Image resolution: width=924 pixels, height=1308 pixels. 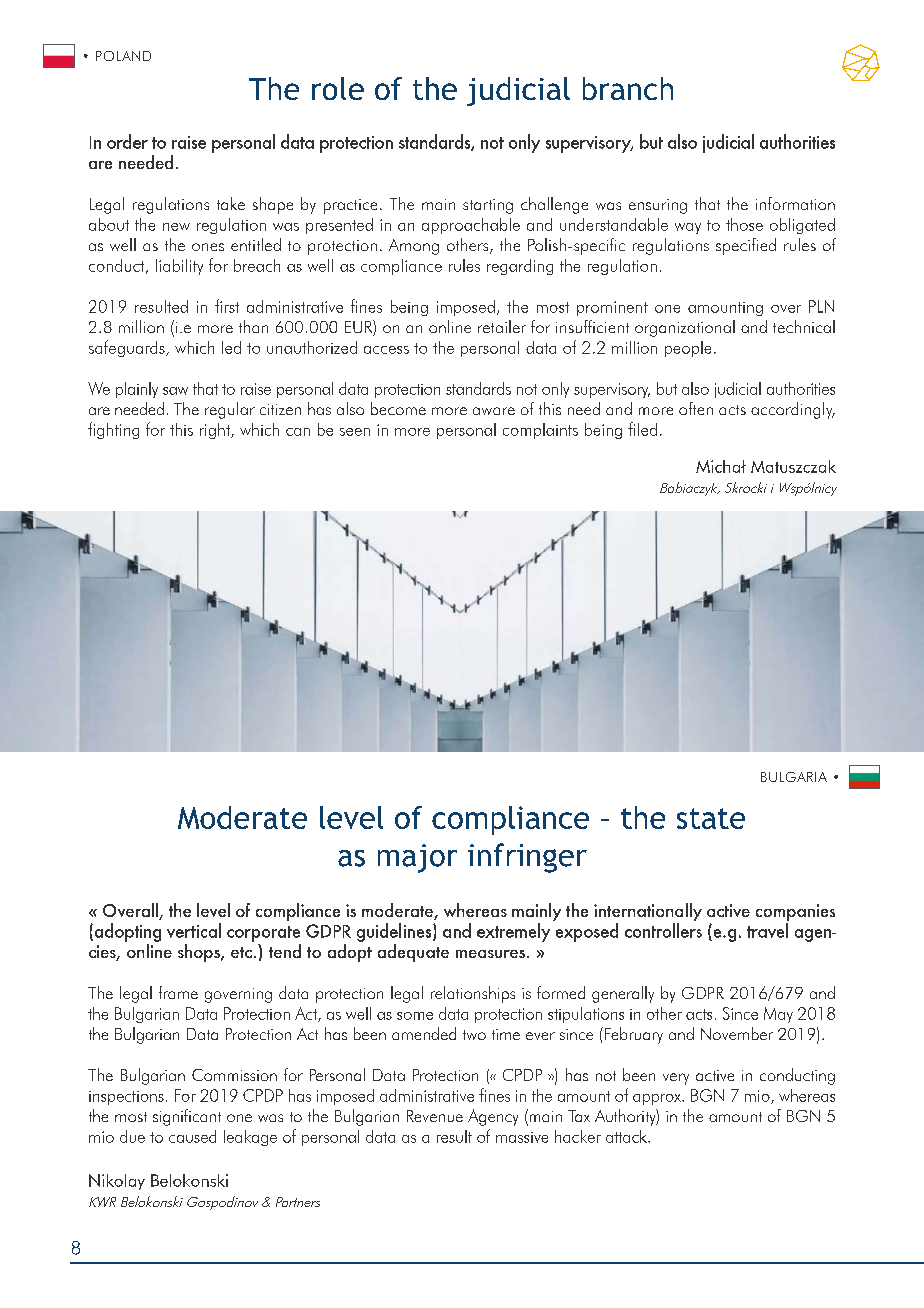 I want to click on often, so click(x=696, y=408).
